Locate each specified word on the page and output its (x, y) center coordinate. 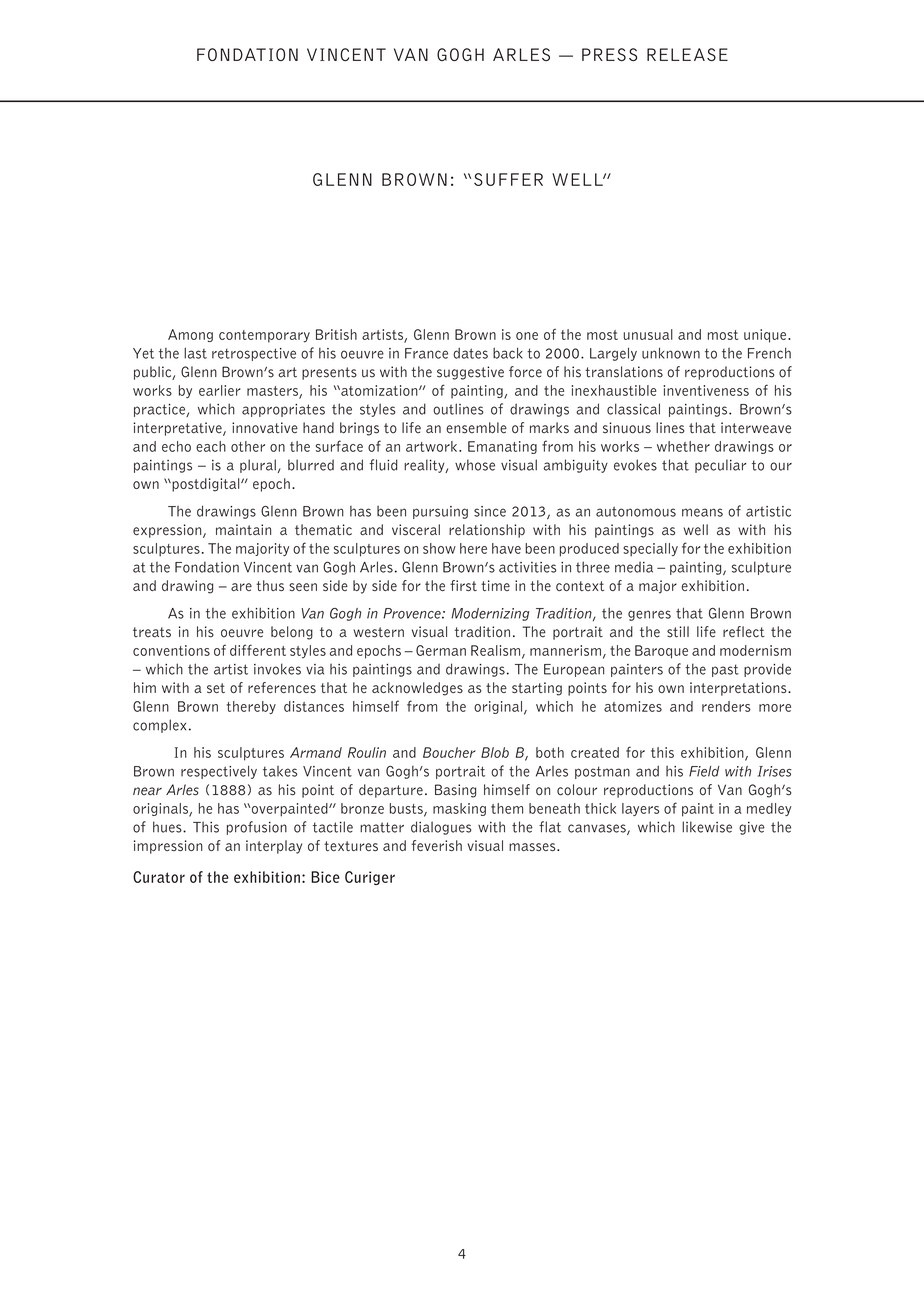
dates (470, 353)
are (241, 587)
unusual (648, 334)
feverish (436, 845)
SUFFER (508, 179)
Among (190, 335)
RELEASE (687, 54)
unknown (671, 353)
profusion (257, 828)
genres (649, 615)
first (463, 585)
